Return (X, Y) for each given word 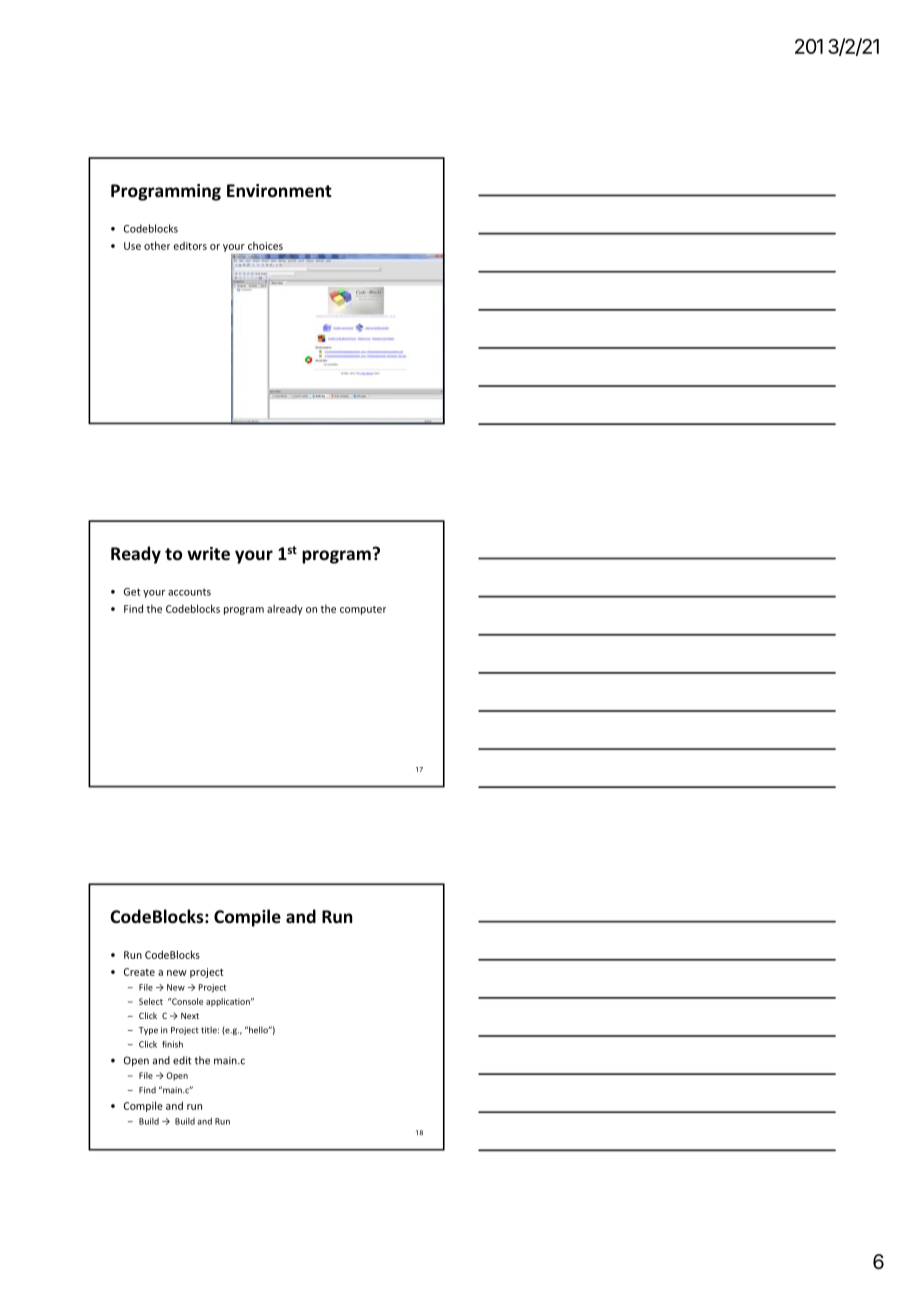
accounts (189, 592)
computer (363, 610)
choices (265, 246)
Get (132, 592)
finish (172, 1044)
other (157, 245)
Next (190, 1016)
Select (151, 1001)
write (208, 553)
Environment (279, 191)
